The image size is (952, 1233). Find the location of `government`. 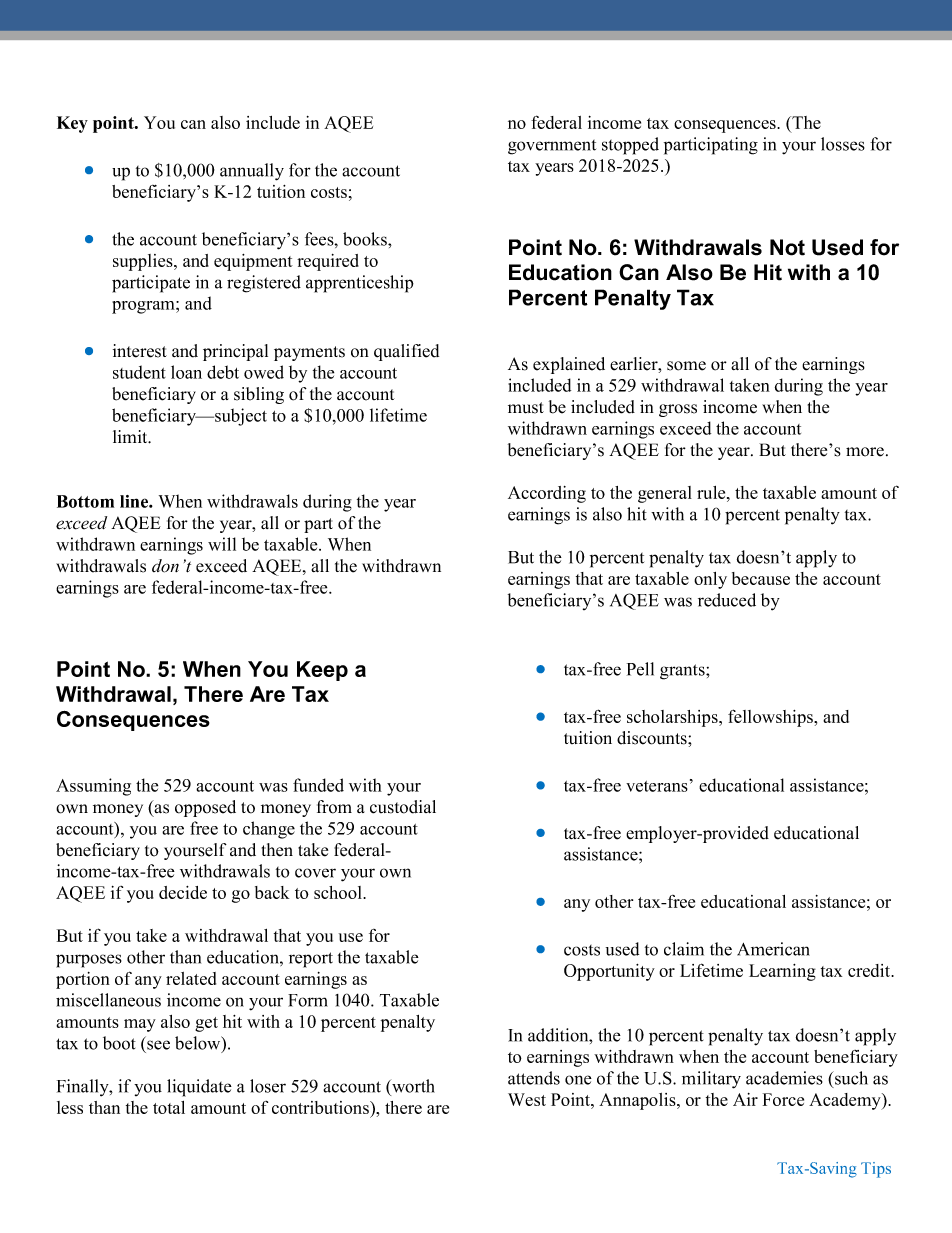

government is located at coordinates (552, 147).
